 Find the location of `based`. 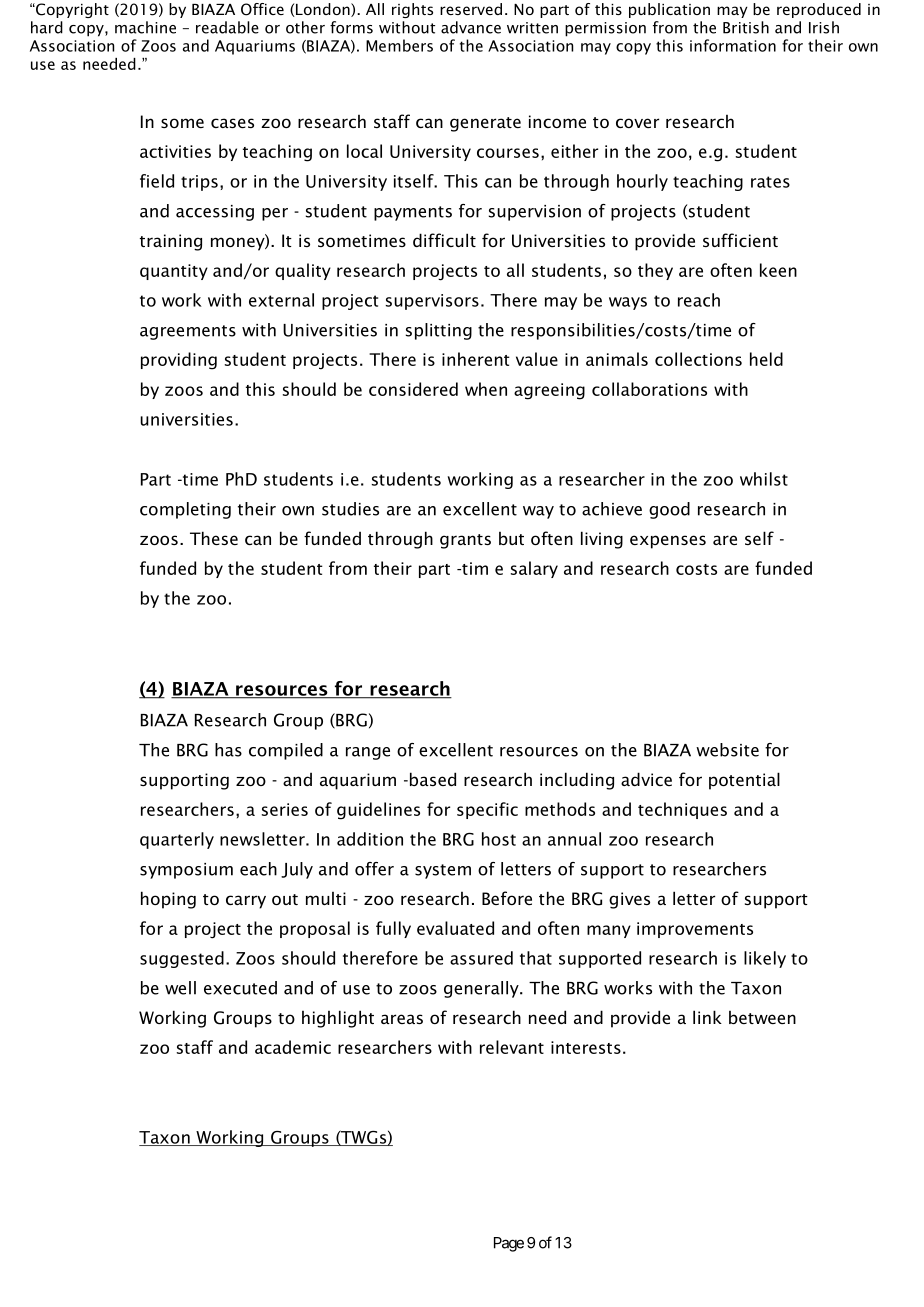

based is located at coordinates (433, 779).
